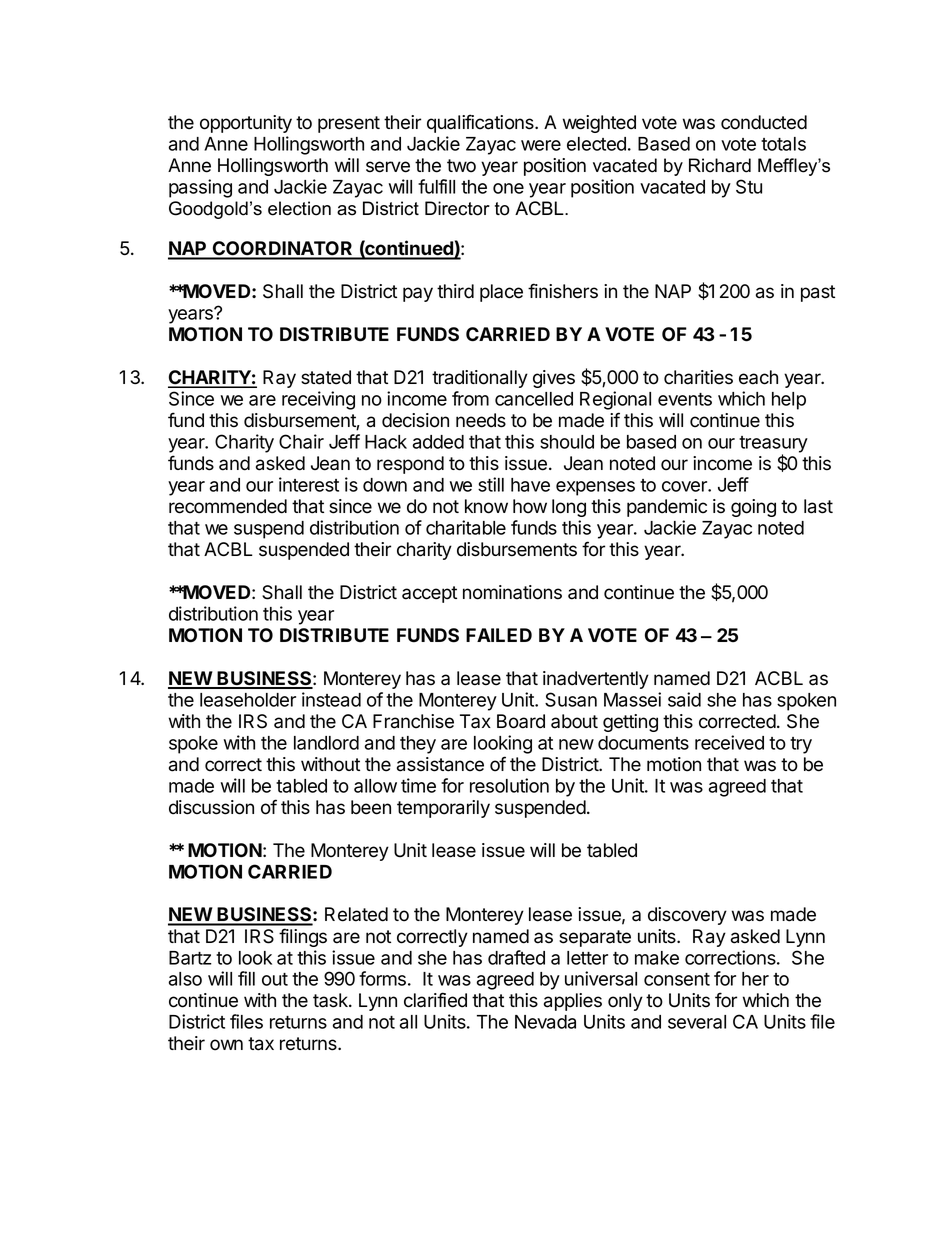 The height and width of the screenshot is (1233, 952). What do you see at coordinates (200, 188) in the screenshot?
I see `passing` at bounding box center [200, 188].
